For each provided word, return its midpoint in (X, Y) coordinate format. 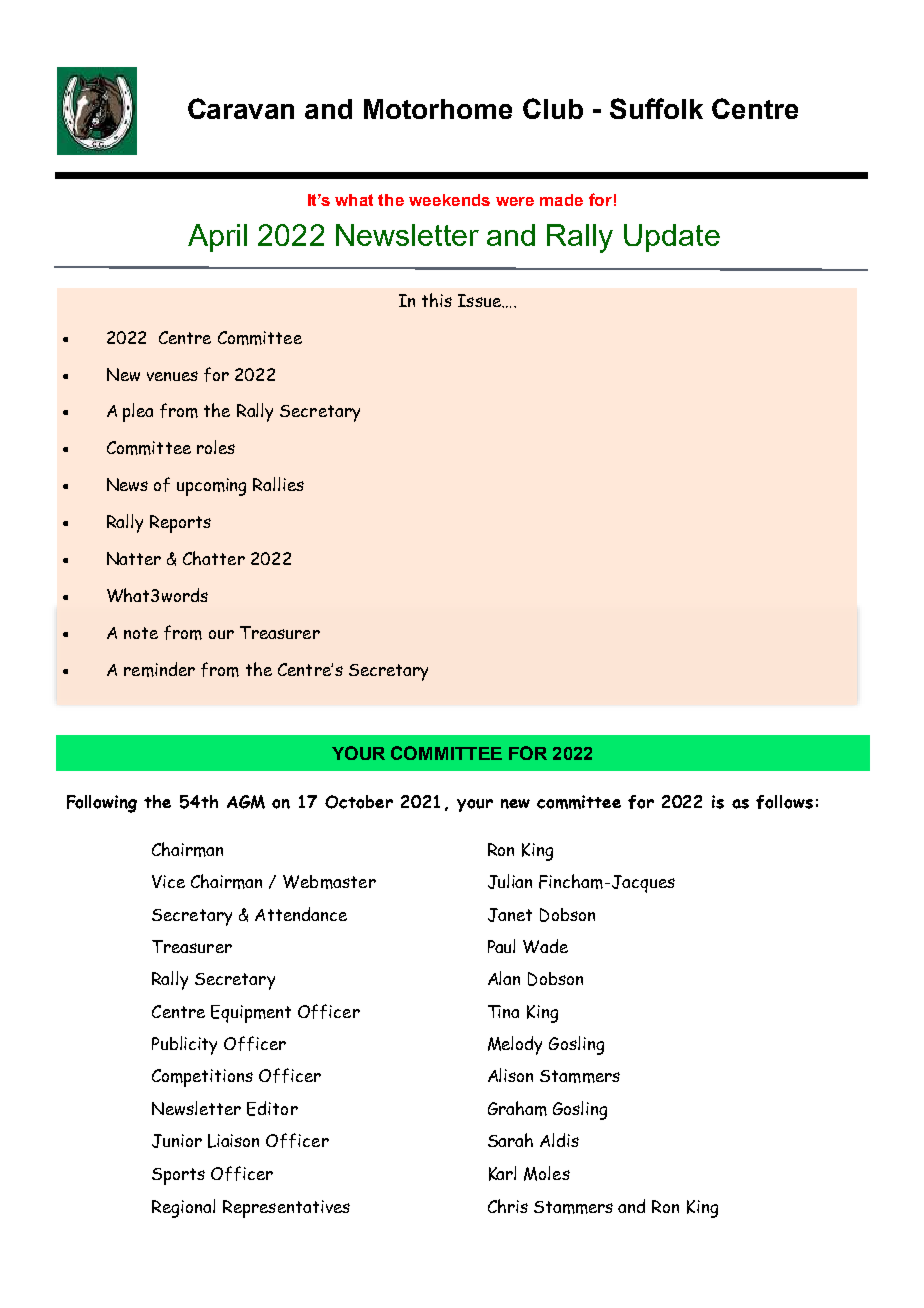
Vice (168, 881)
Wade (545, 946)
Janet (510, 915)
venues (172, 376)
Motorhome (438, 109)
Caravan (241, 108)
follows (784, 802)
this (437, 300)
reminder (159, 669)
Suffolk (656, 108)
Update (672, 238)
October (359, 802)
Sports (178, 1176)
